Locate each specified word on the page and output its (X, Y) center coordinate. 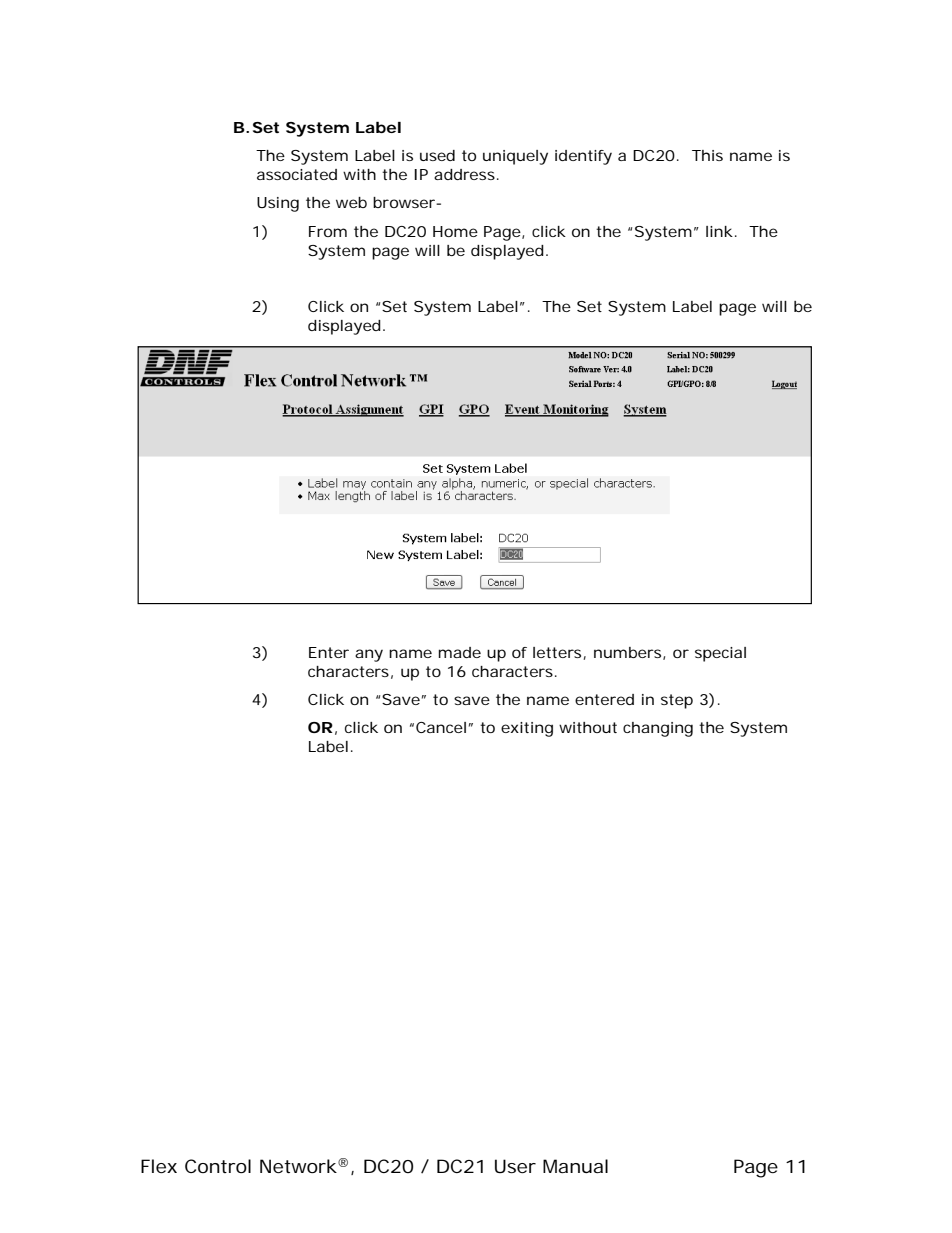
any (369, 655)
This (707, 155)
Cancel (441, 727)
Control (218, 1166)
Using (278, 204)
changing (658, 729)
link (719, 231)
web (351, 202)
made (460, 652)
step (677, 701)
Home (455, 231)
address (464, 174)
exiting (527, 729)
